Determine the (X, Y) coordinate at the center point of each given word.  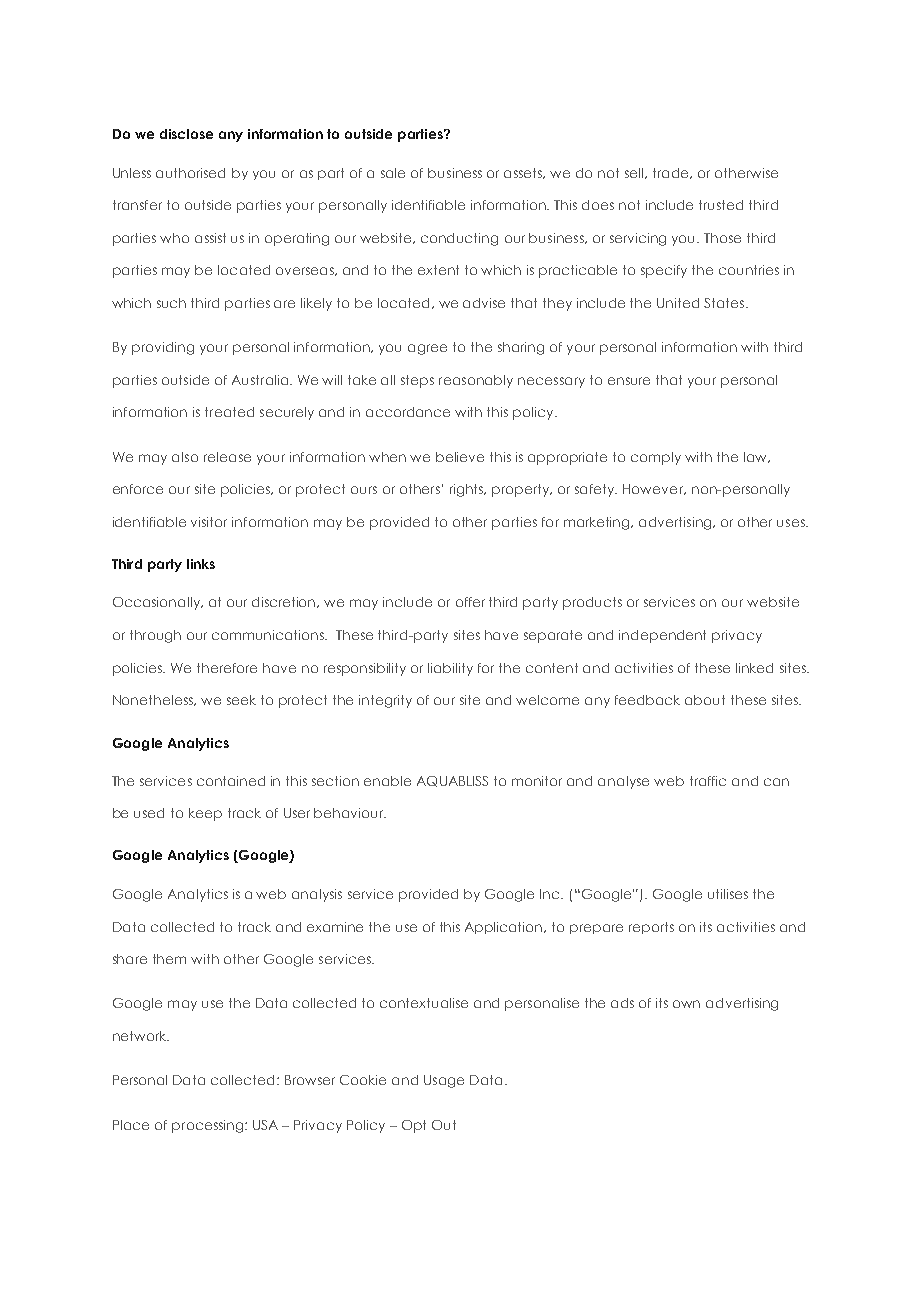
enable (387, 781)
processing (209, 1126)
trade (672, 173)
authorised (190, 173)
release (227, 457)
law (757, 457)
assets (524, 173)
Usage (444, 1081)
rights (468, 490)
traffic (708, 781)
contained (231, 781)
